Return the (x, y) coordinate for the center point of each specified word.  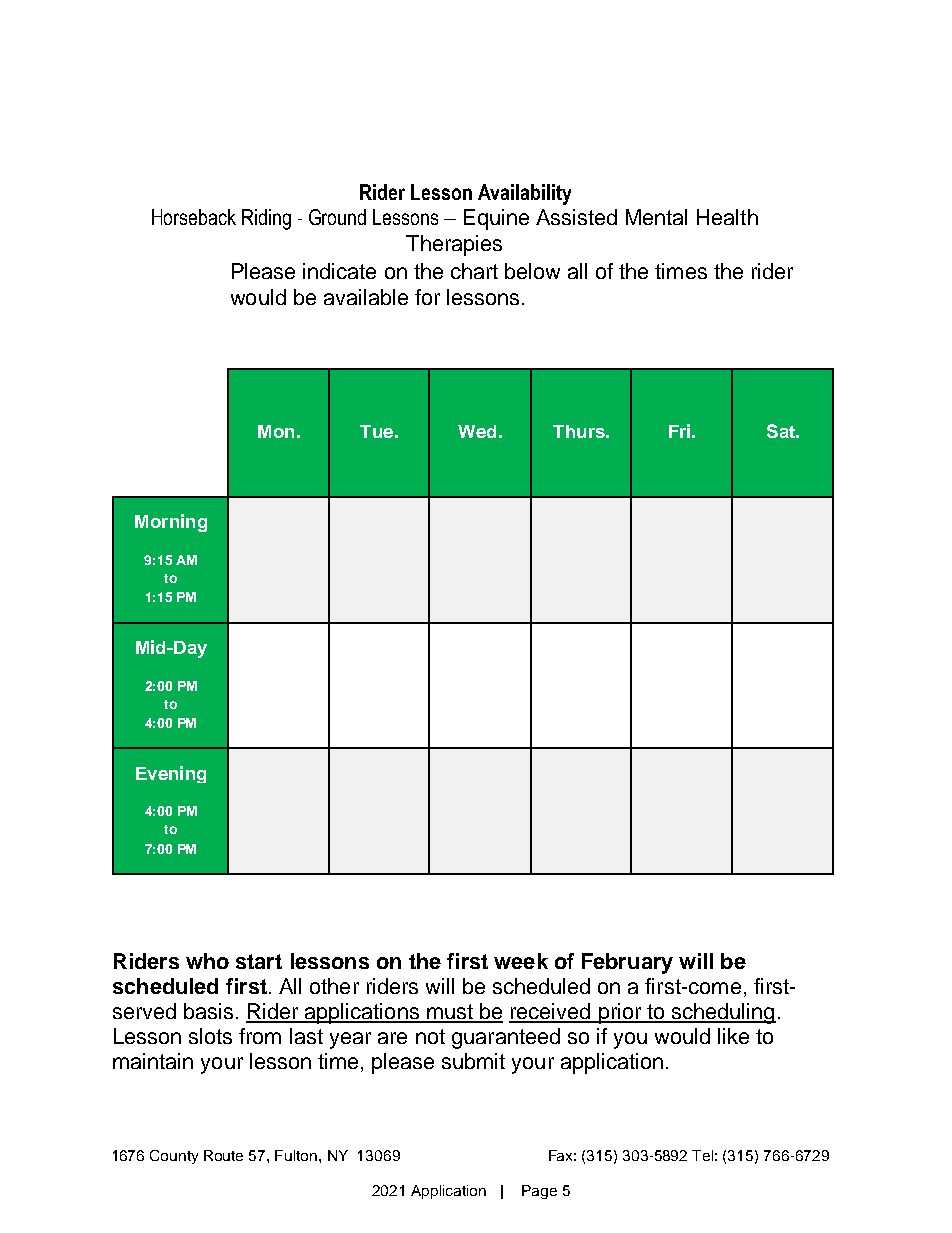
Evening (171, 774)
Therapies (454, 245)
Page (539, 1192)
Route (223, 1155)
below (532, 271)
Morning (171, 523)
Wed (477, 431)
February (627, 963)
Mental (656, 217)
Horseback (194, 217)
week (521, 961)
